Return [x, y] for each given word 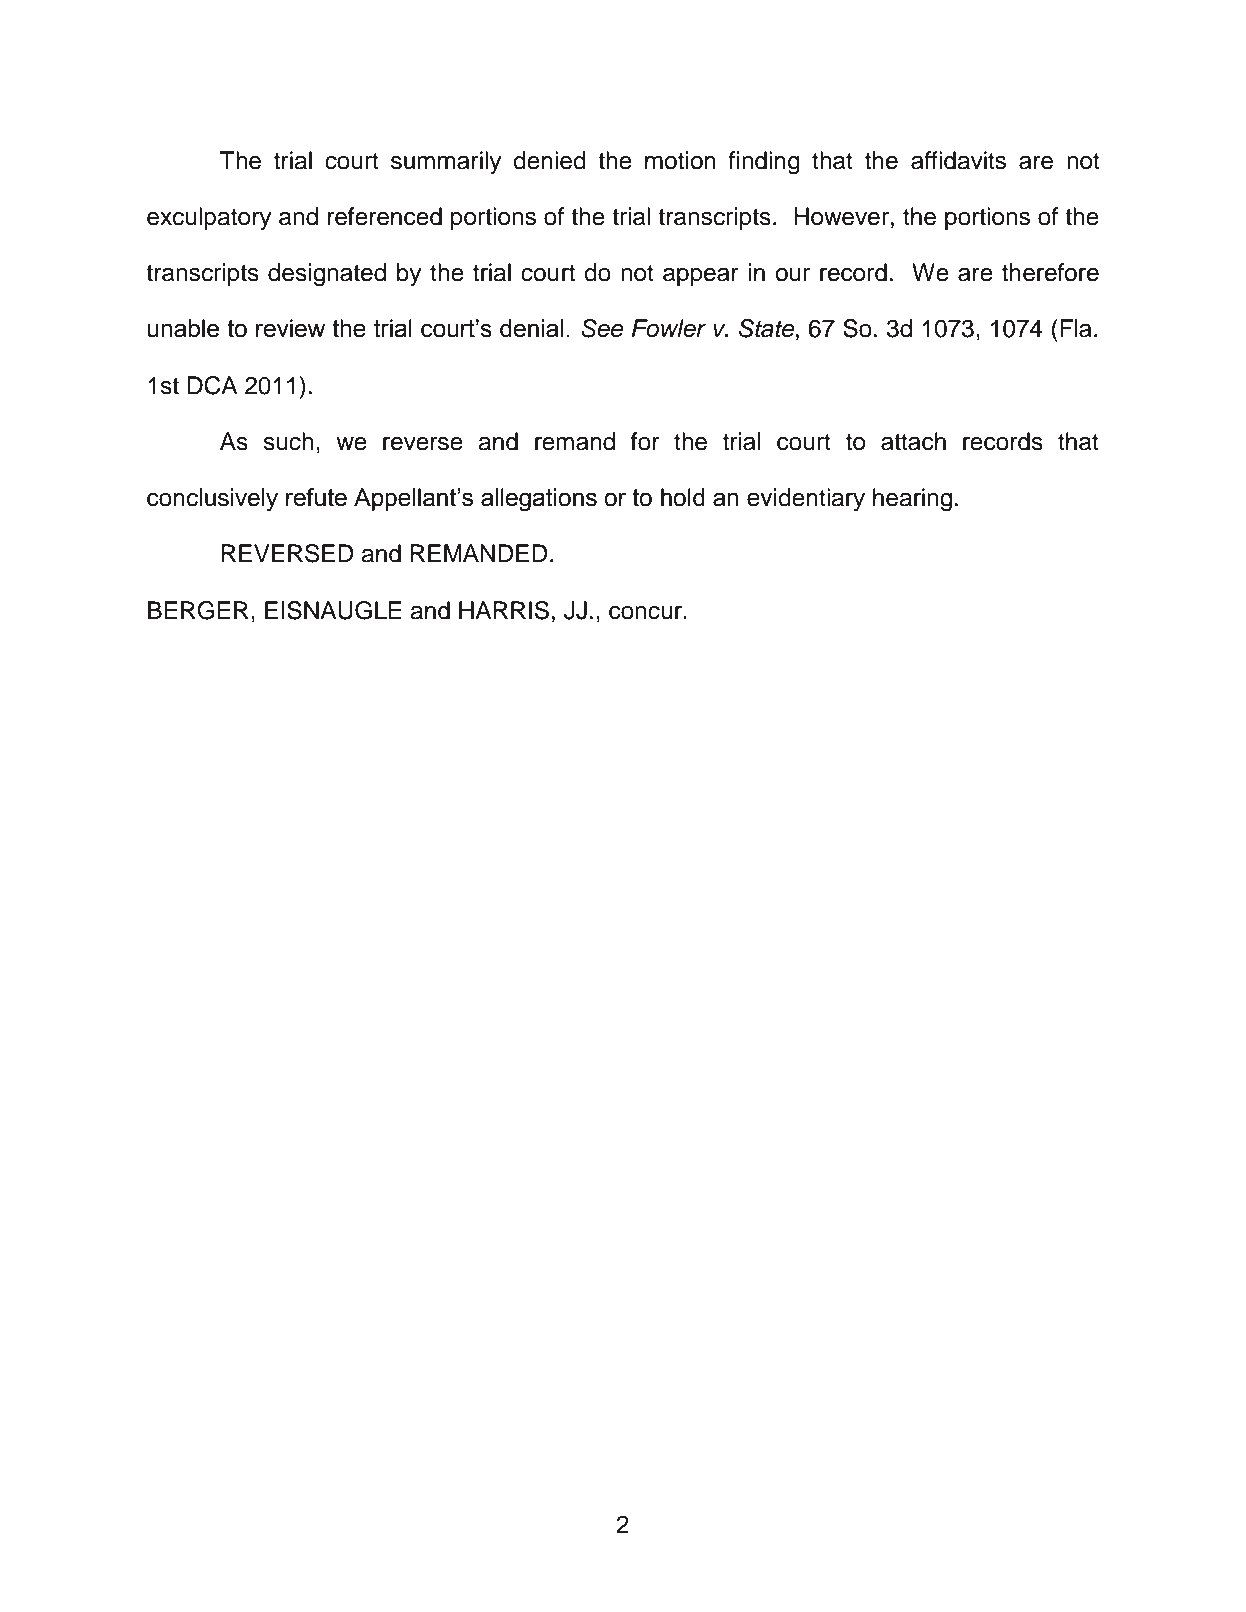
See [602, 328]
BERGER [198, 610]
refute [316, 497]
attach [913, 441]
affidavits [958, 160]
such [288, 441]
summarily [446, 163]
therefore [1050, 272]
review [290, 328]
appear [701, 277]
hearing [912, 500]
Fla [1076, 328]
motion [680, 160]
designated [327, 275]
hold [683, 497]
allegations [539, 500]
